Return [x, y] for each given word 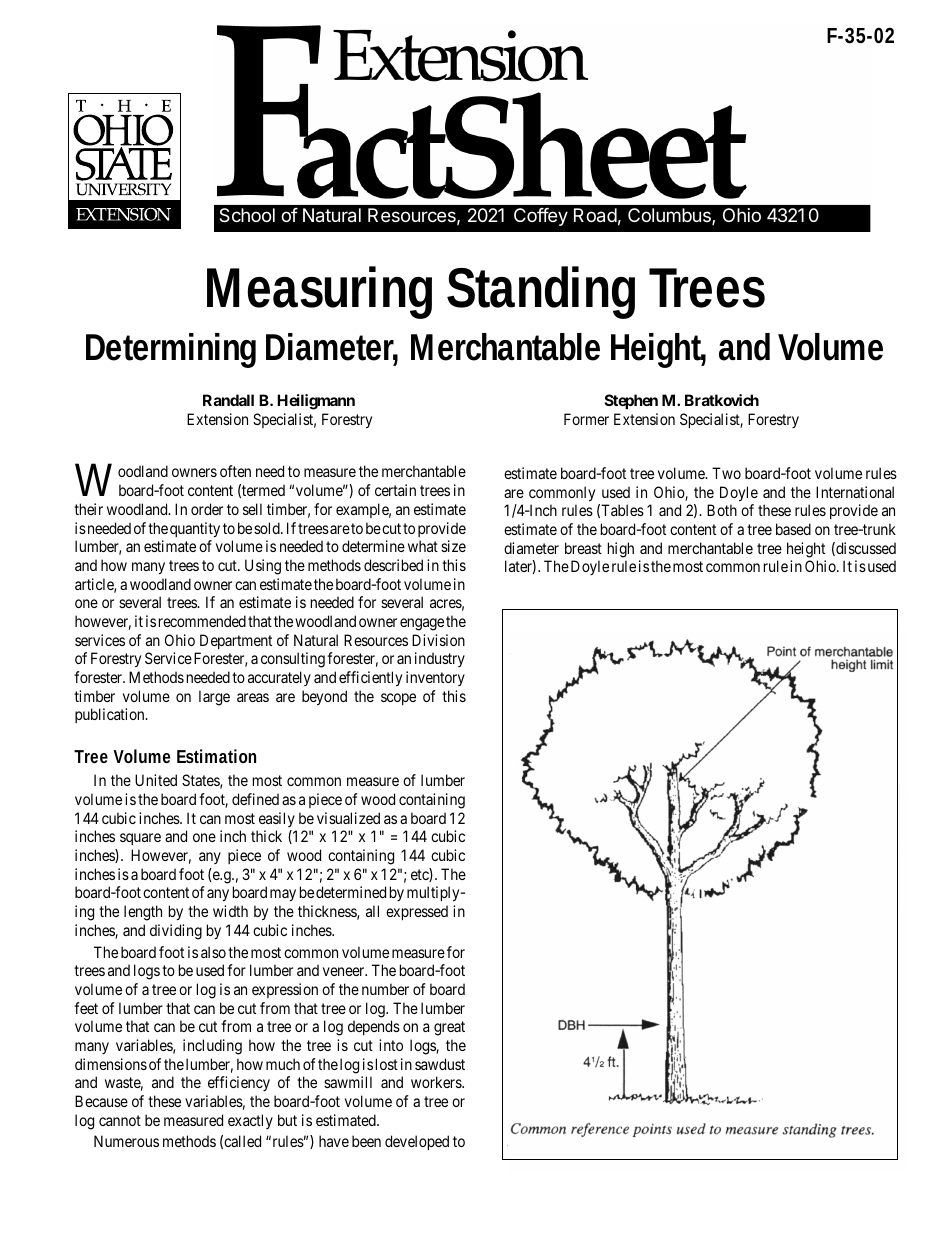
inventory [435, 678]
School [247, 215]
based [793, 529]
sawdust [440, 1064]
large [214, 698]
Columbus [670, 216]
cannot [120, 1120]
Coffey [541, 217]
